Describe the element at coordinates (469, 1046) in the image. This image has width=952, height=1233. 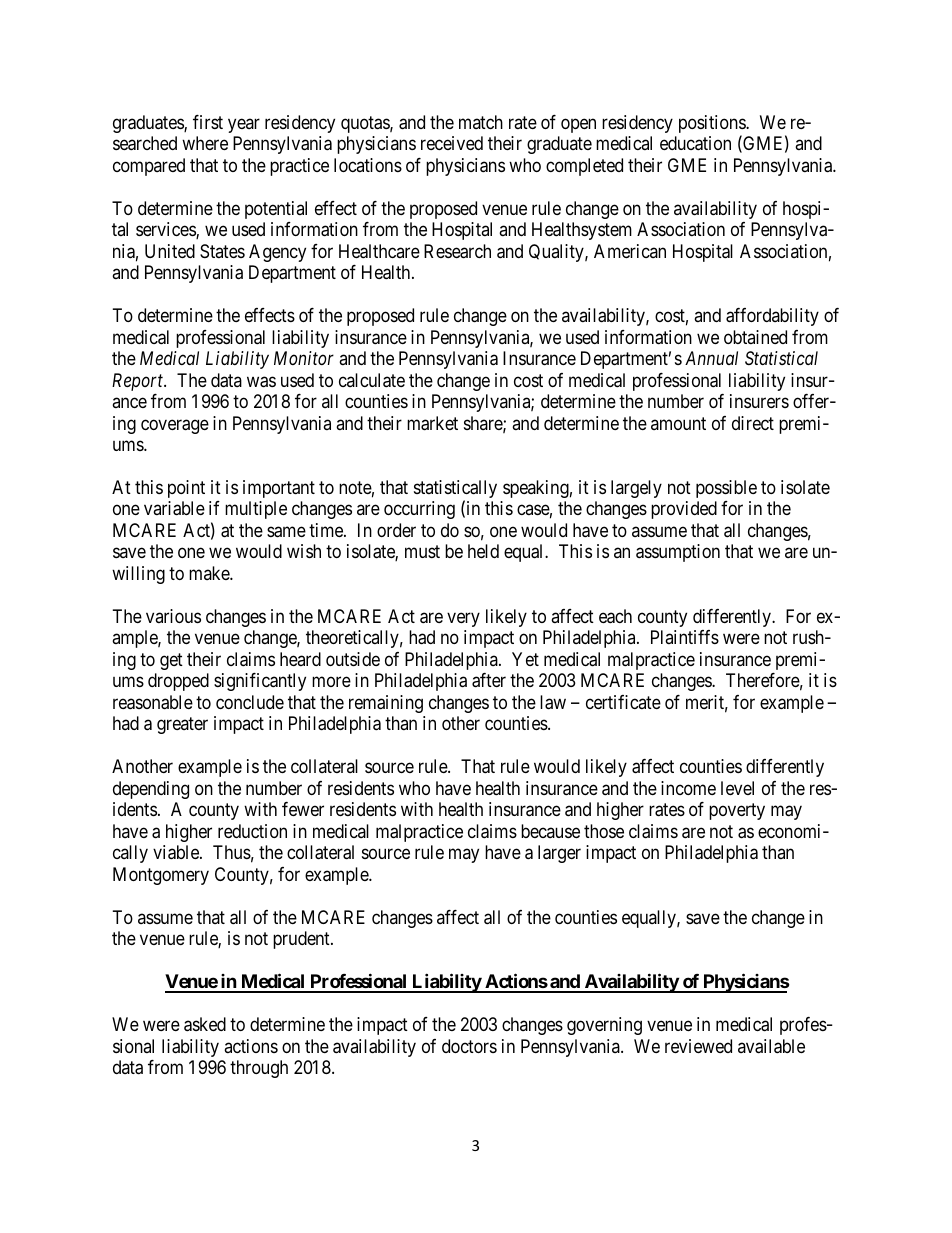
I see `doctors` at that location.
